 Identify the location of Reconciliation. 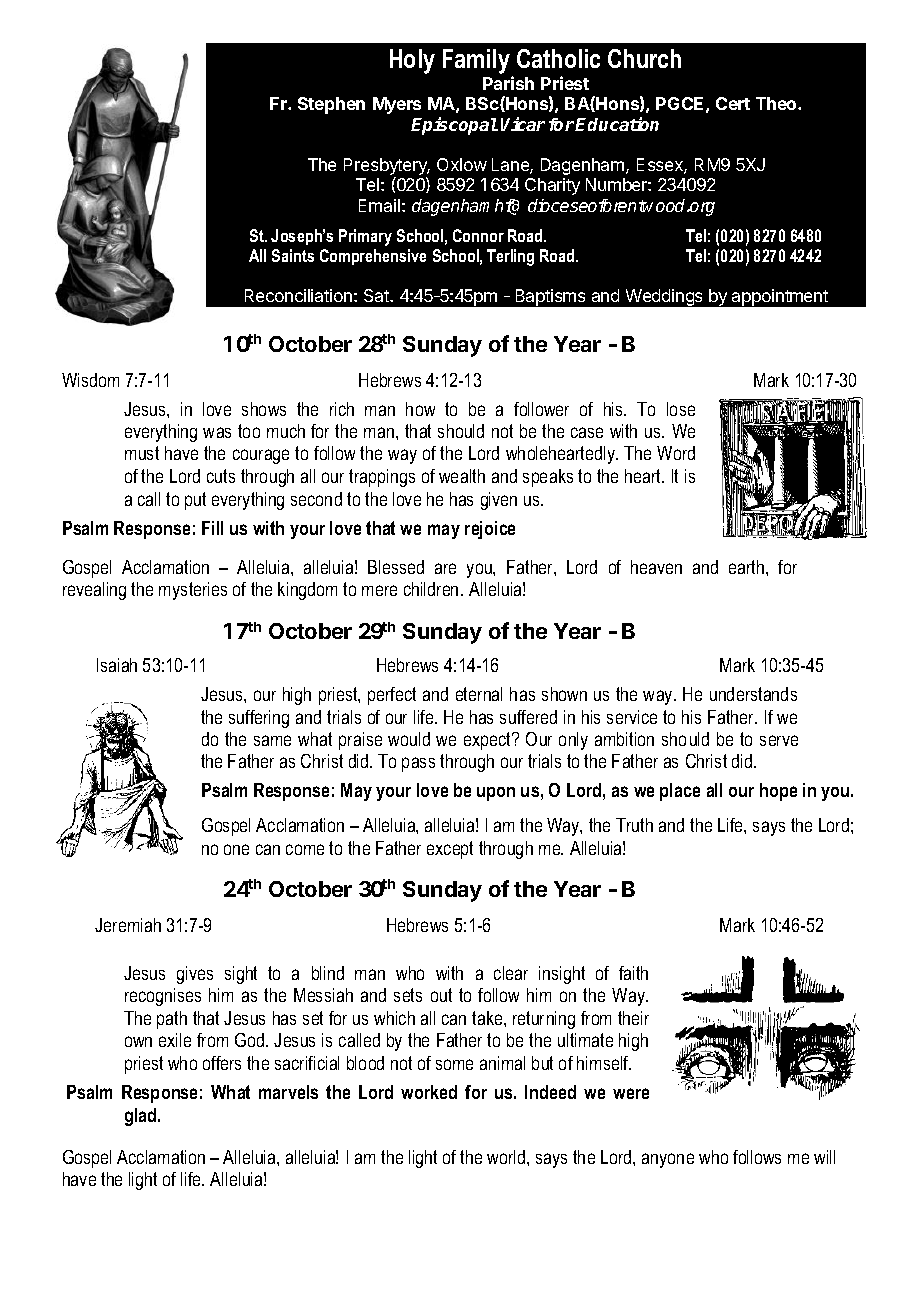
(298, 295).
